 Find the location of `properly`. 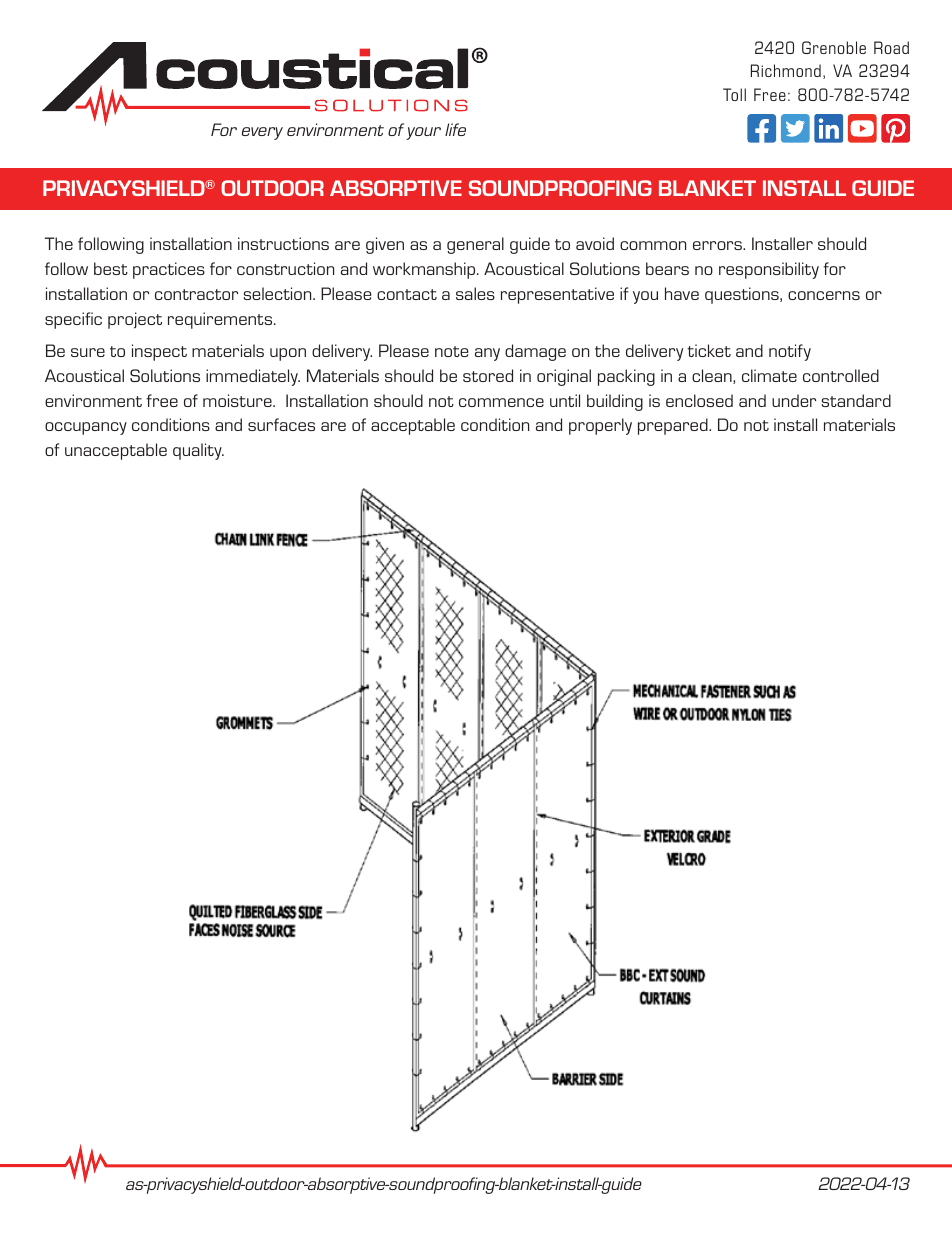

properly is located at coordinates (600, 426).
